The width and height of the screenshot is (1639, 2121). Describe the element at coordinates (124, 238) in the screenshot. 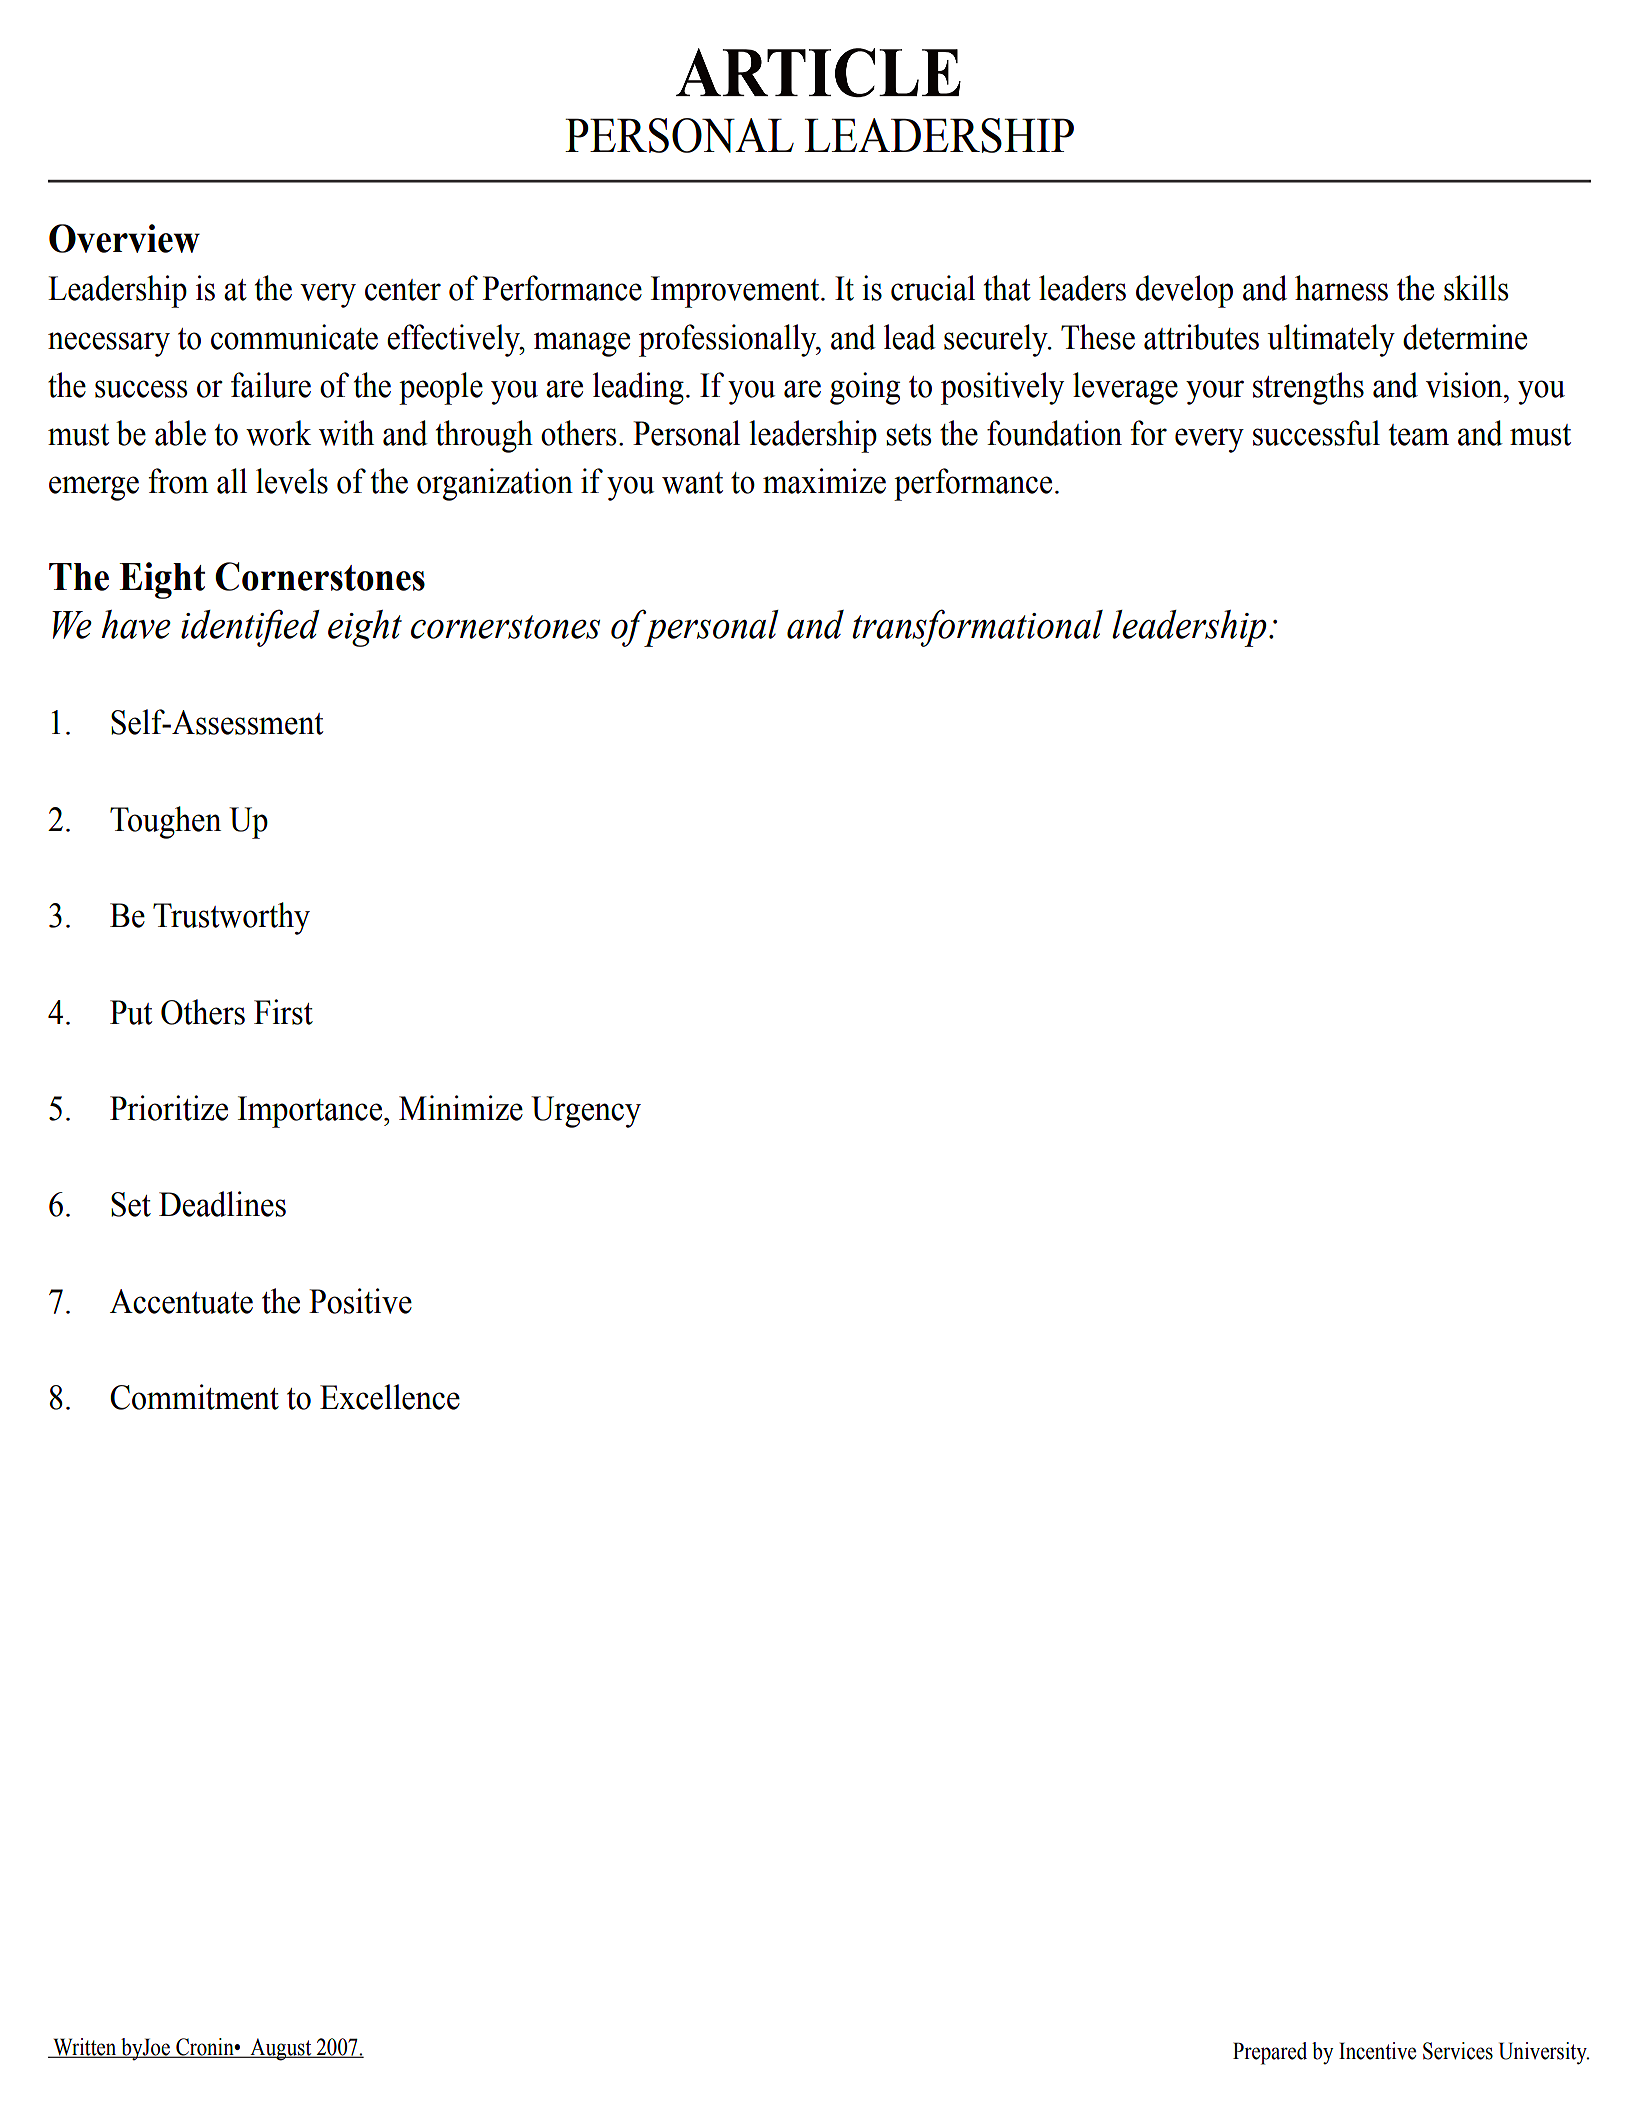

I see `Overview` at that location.
